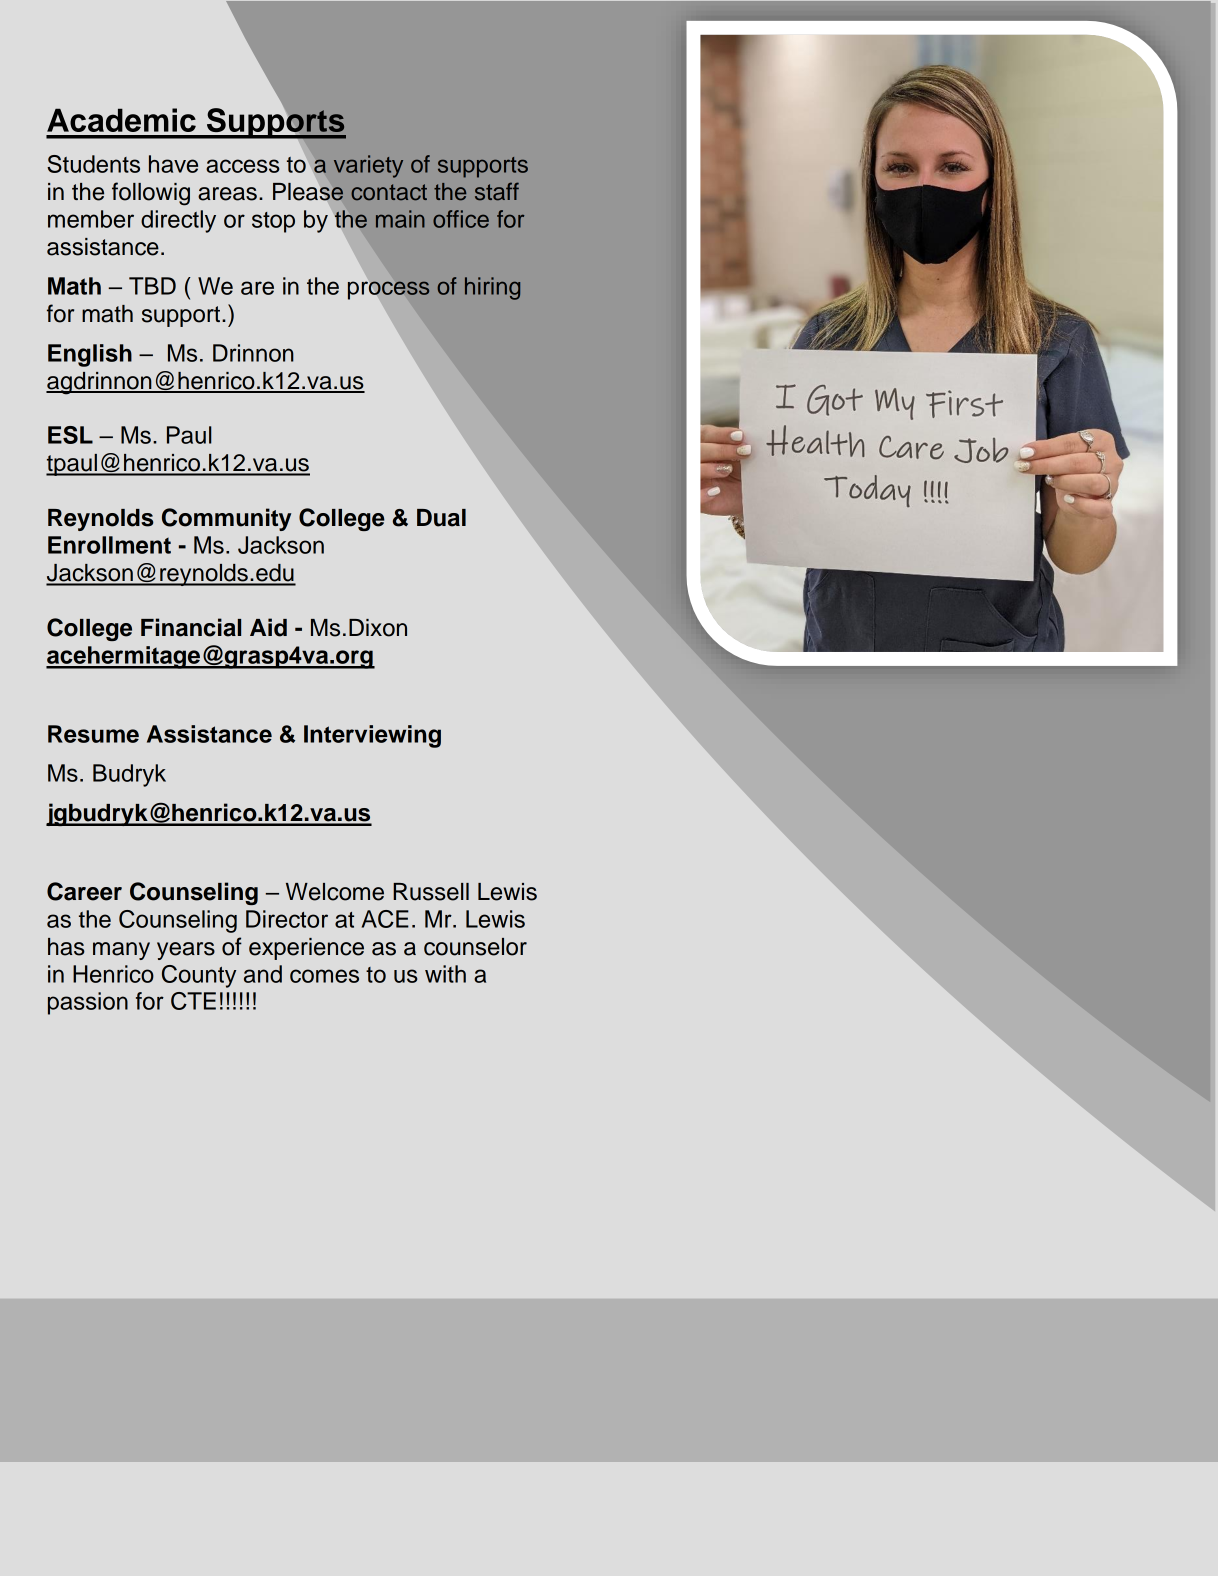 The width and height of the document is (1218, 1576). What do you see at coordinates (121, 120) in the document?
I see `Academic` at bounding box center [121, 120].
